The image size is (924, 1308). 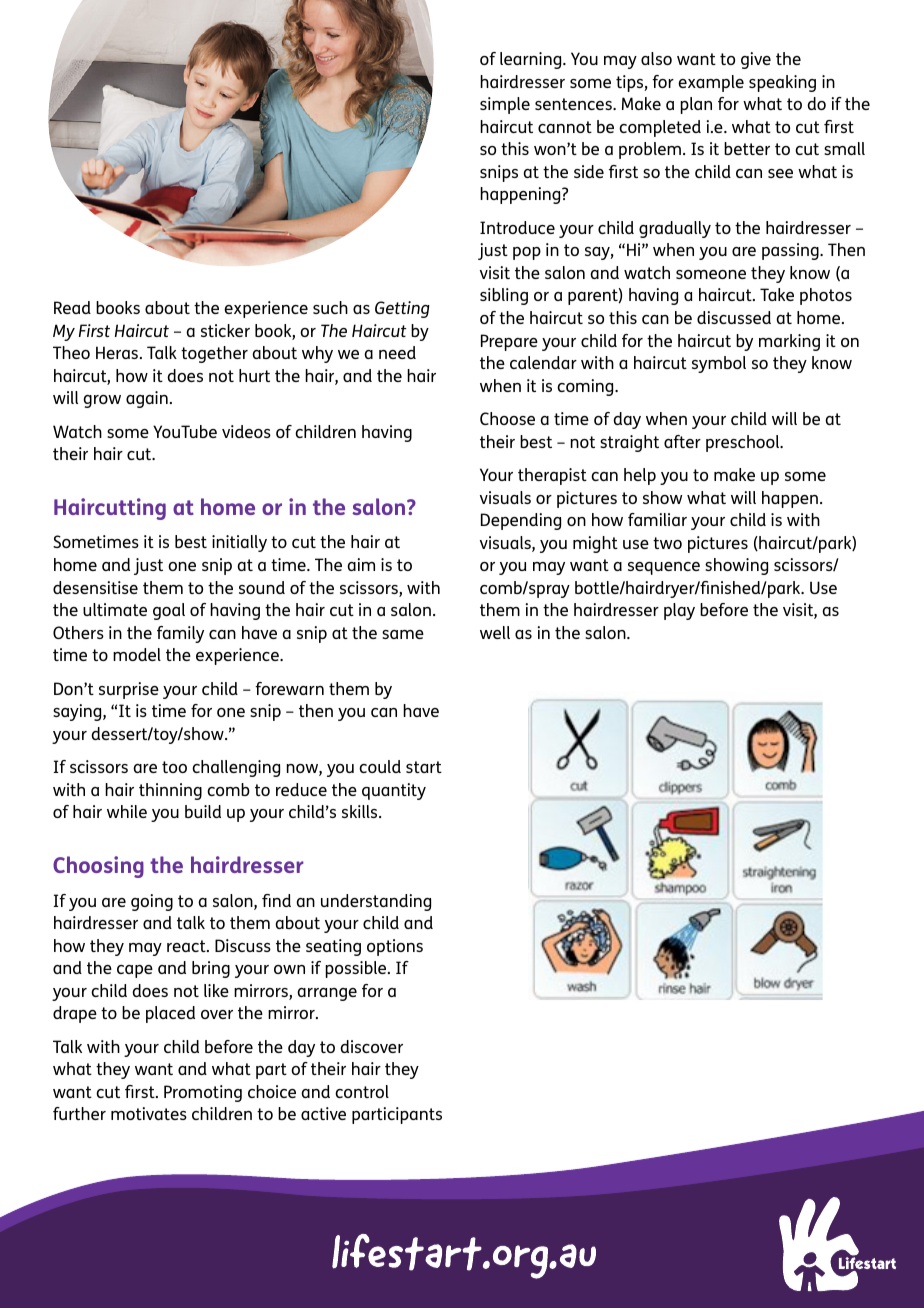 I want to click on speaking, so click(x=782, y=83).
